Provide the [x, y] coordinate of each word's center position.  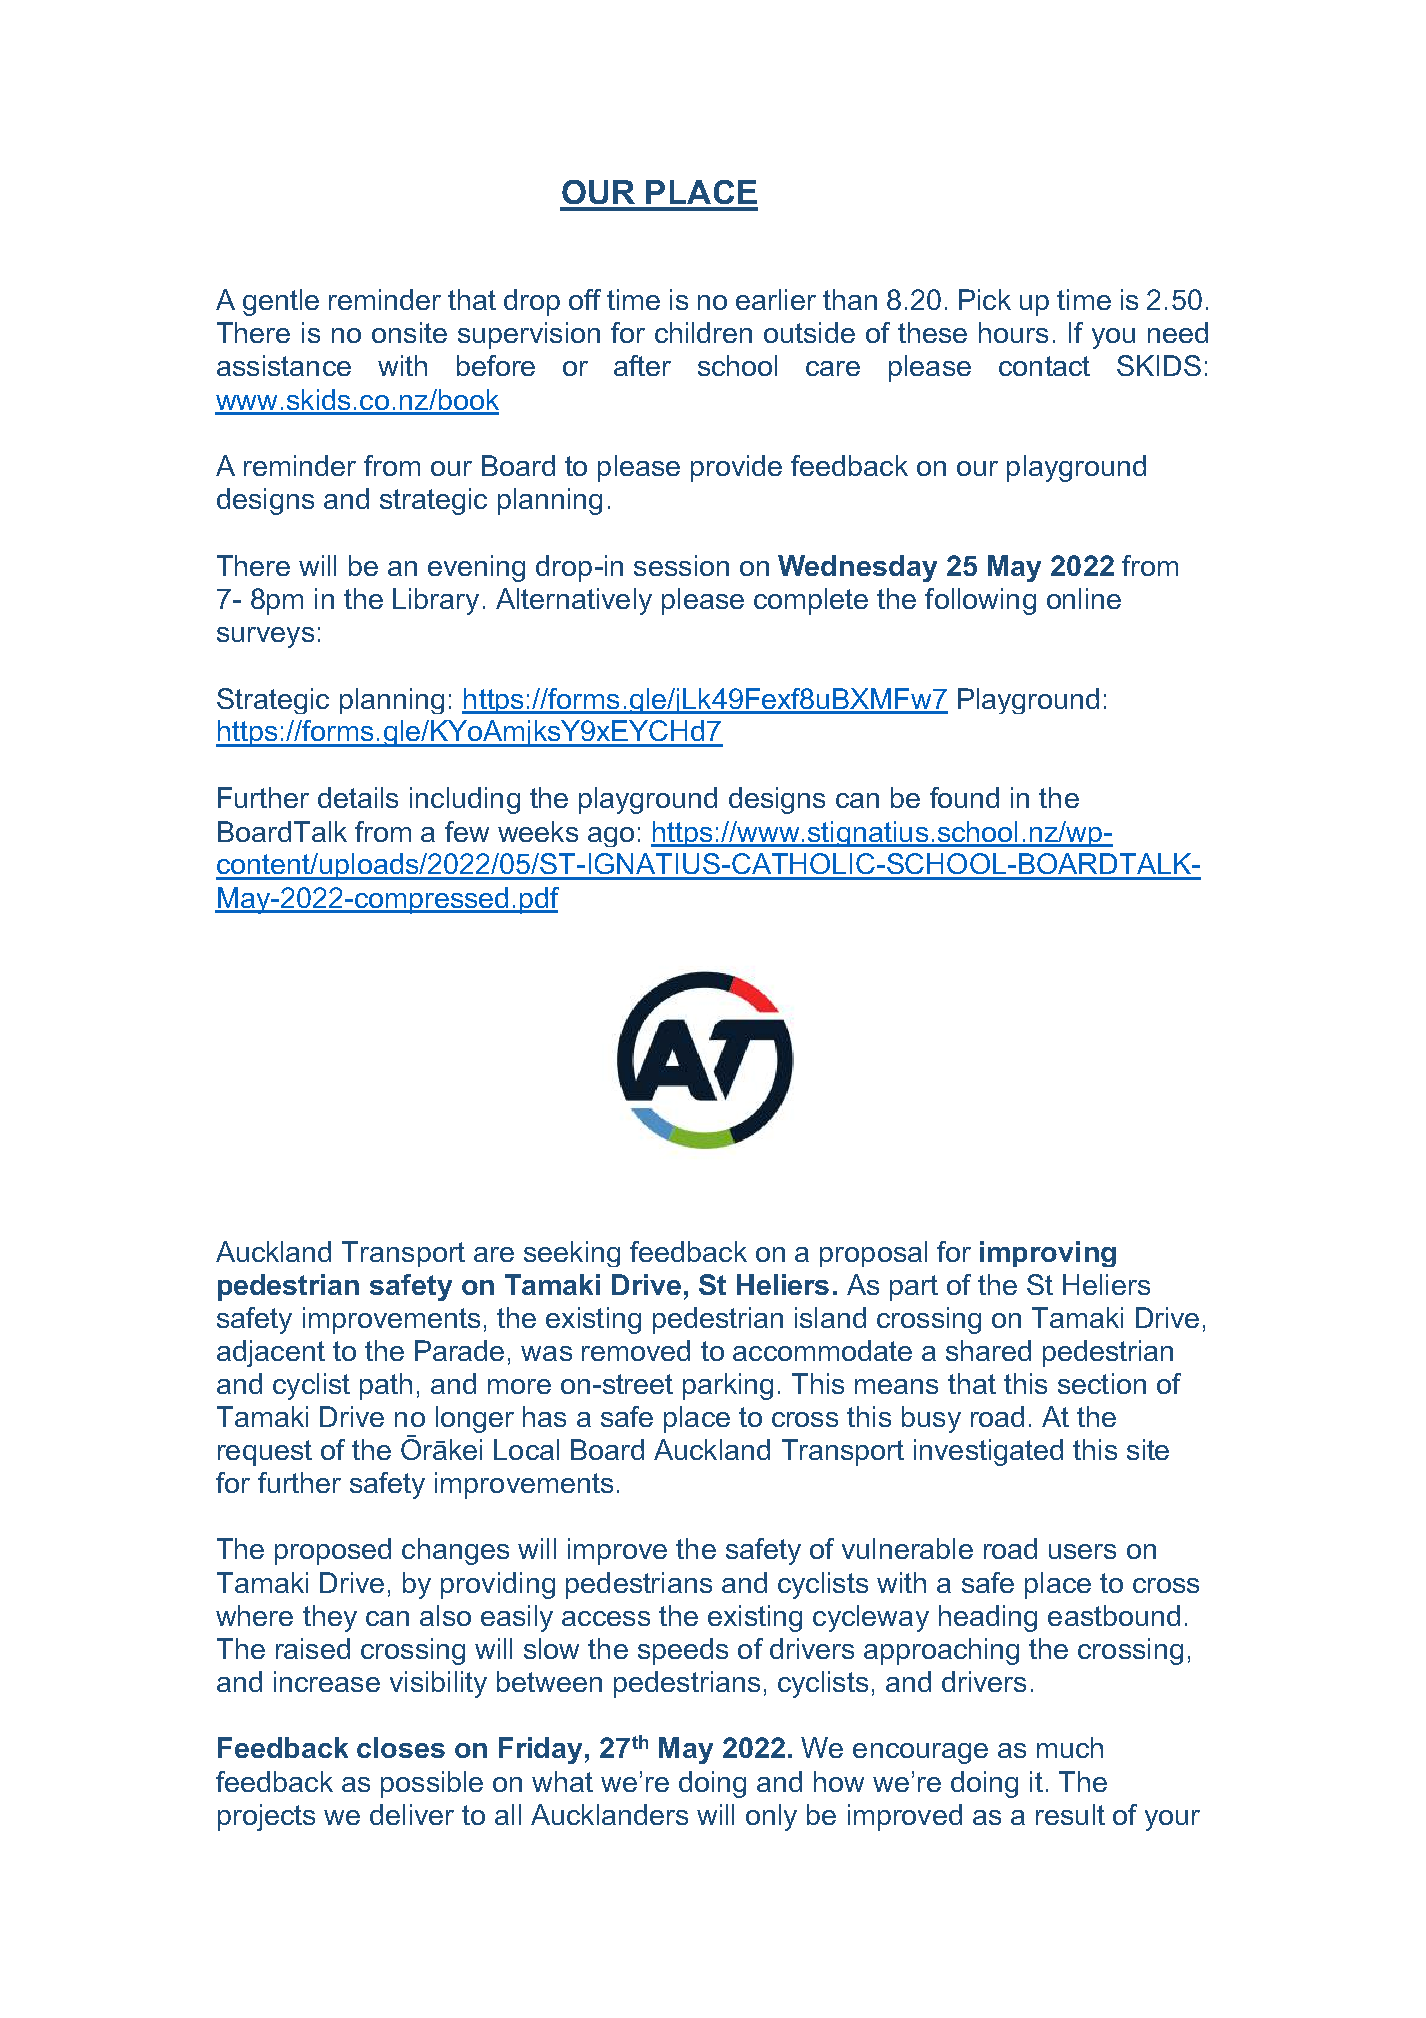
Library [436, 601]
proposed [333, 1551]
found [964, 797]
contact [1044, 366]
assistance [284, 365]
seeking [572, 1254]
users [1082, 1551]
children [703, 332]
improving [1048, 1254]
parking [728, 1386]
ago [611, 837]
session [681, 565]
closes [401, 1747]
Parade [459, 1350]
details [358, 797]
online [1084, 598]
